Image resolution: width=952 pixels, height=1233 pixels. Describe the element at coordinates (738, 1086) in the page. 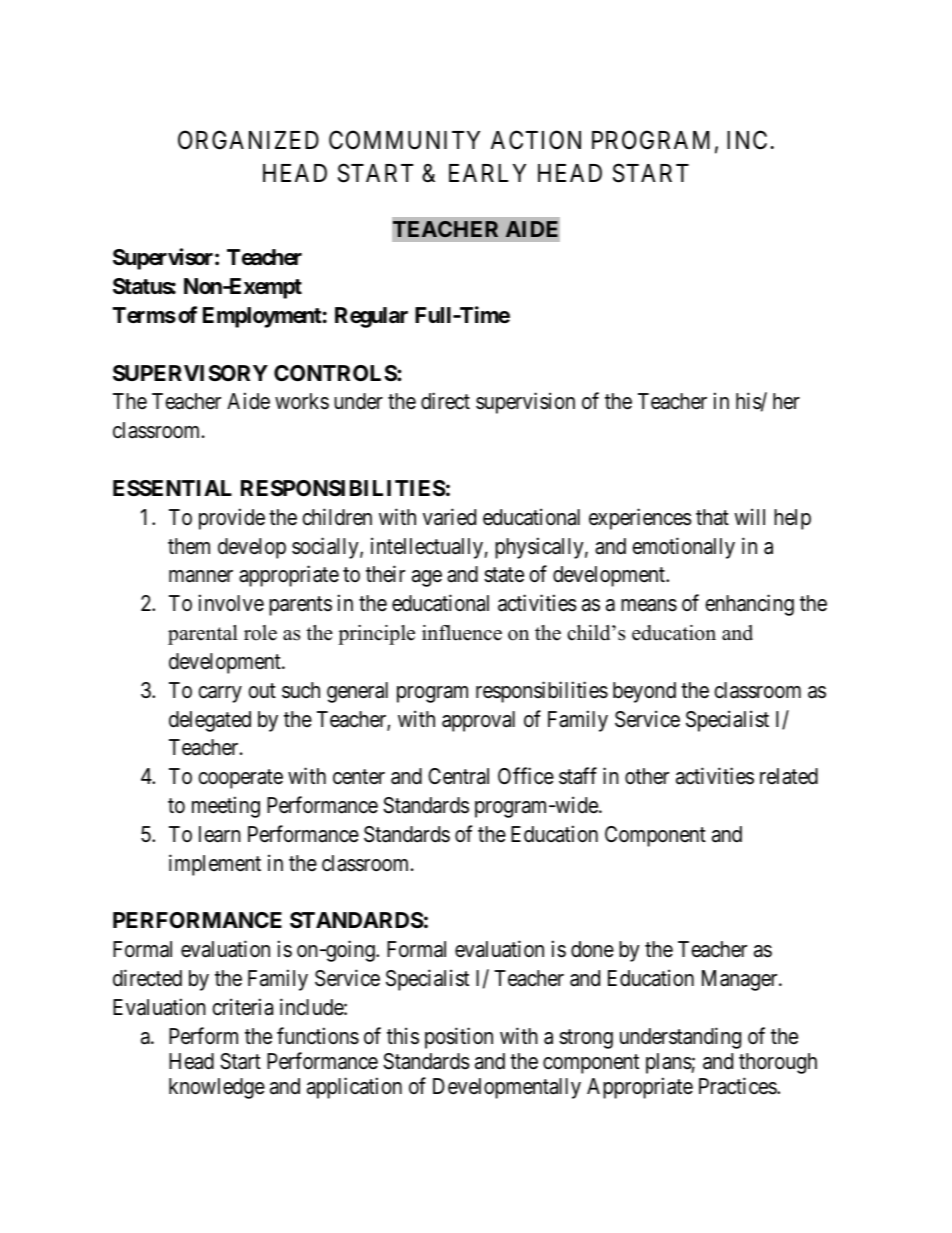

I see `Practices` at that location.
